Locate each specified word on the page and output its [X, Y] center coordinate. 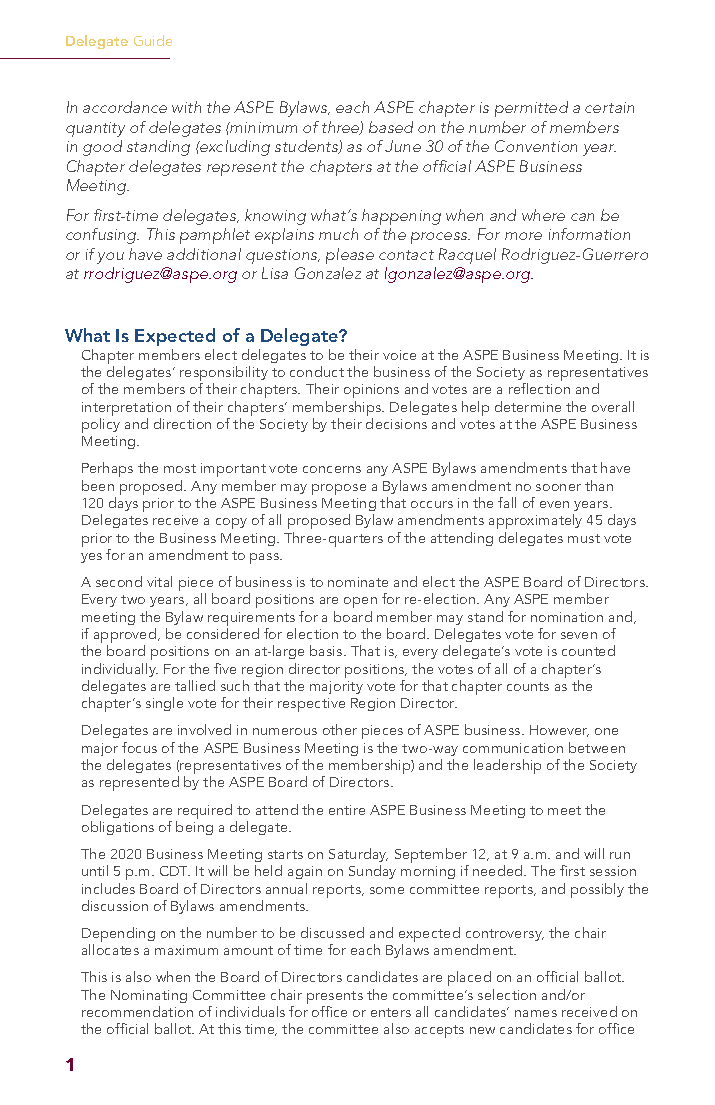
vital [159, 581]
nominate [358, 582]
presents [335, 999]
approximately [535, 521]
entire [347, 810]
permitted [531, 109]
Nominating [149, 996]
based [391, 127]
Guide [153, 40]
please [350, 256]
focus [139, 747]
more [523, 236]
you [110, 258]
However [559, 731]
